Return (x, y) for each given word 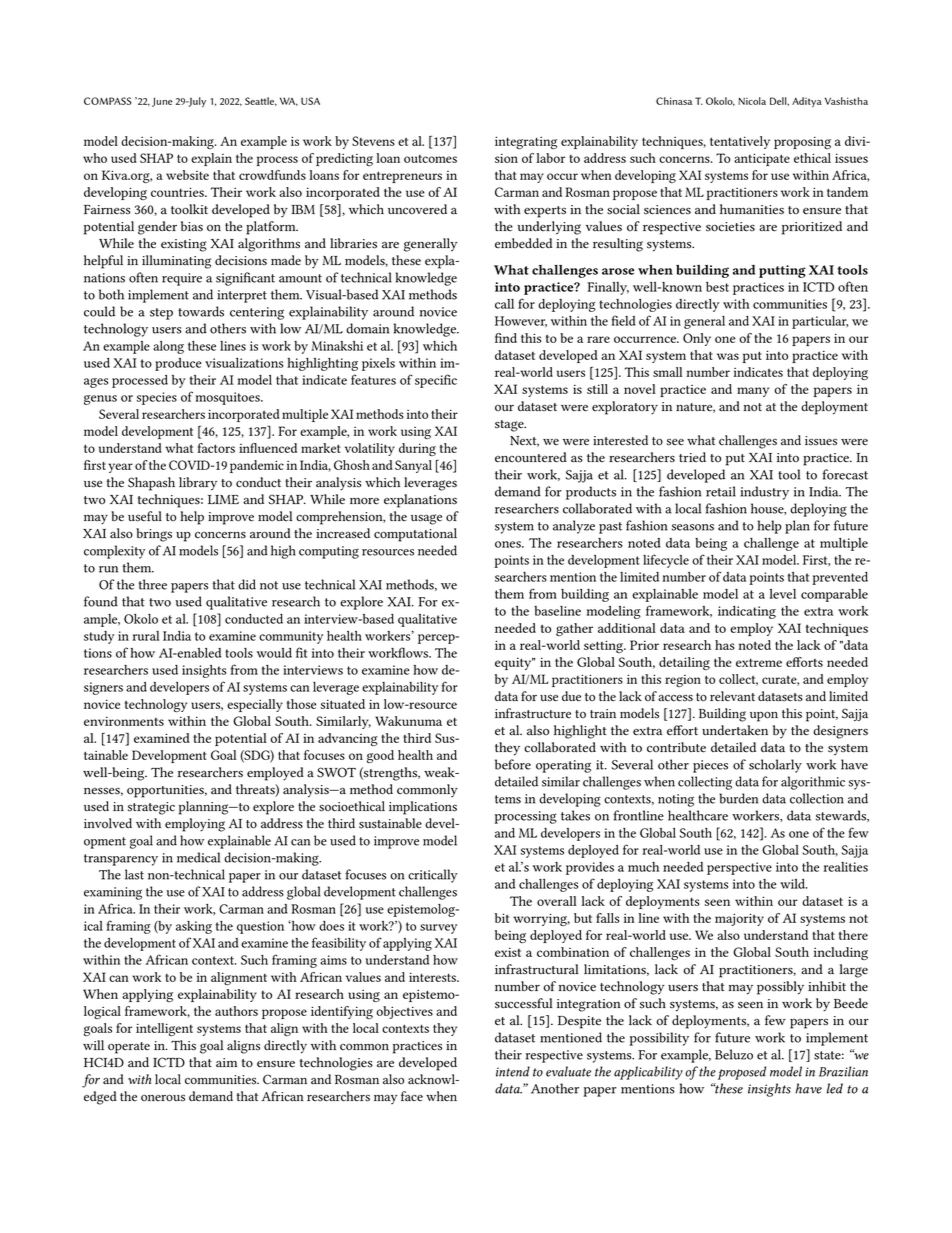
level (782, 594)
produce (178, 364)
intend (513, 1071)
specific (436, 381)
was (728, 356)
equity (514, 663)
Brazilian (843, 1071)
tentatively (740, 142)
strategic (151, 808)
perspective (739, 868)
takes (575, 815)
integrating (526, 142)
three (153, 584)
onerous (163, 1098)
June (162, 102)
